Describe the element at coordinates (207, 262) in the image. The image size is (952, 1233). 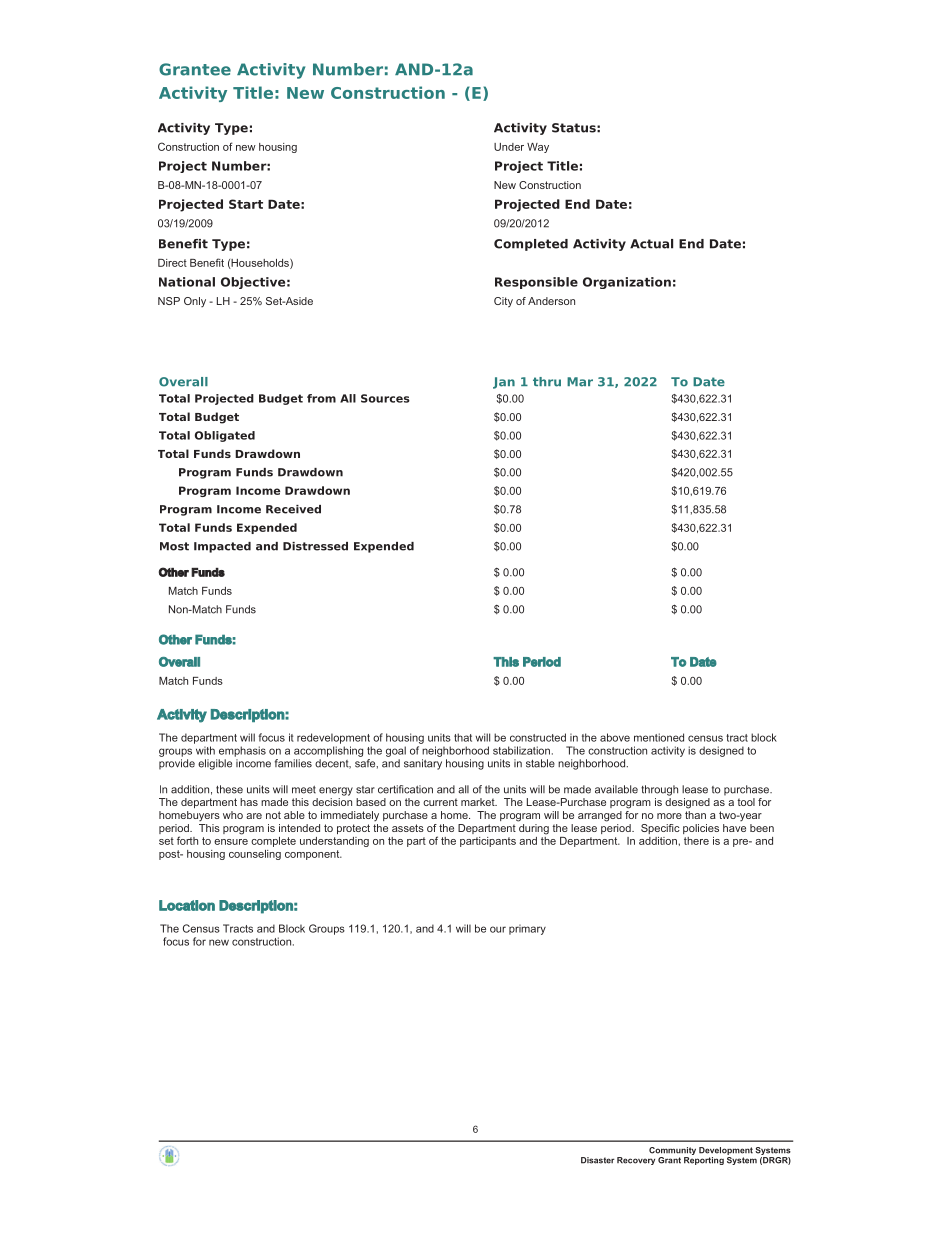
I see `Benefit` at that location.
